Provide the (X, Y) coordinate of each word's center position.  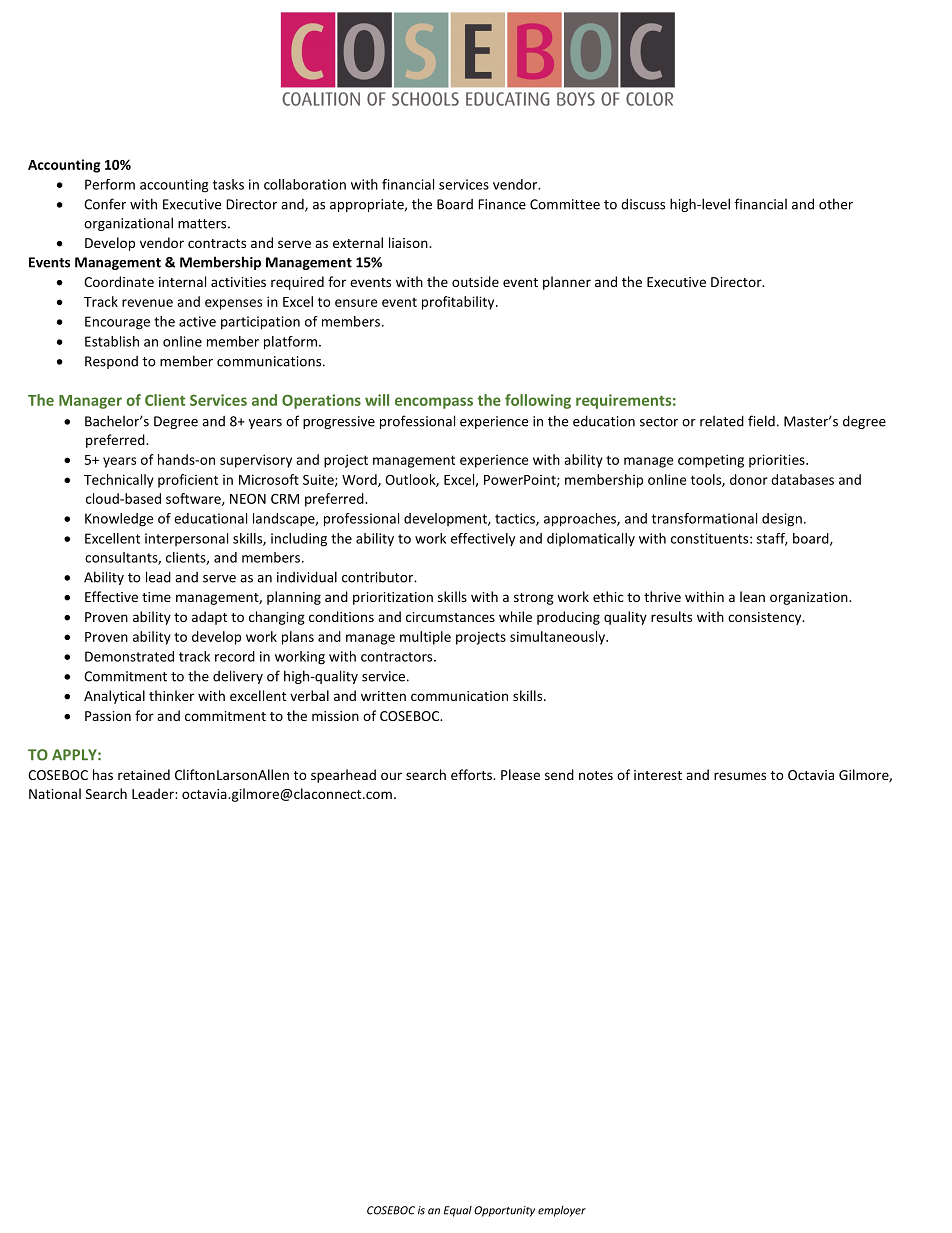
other (836, 204)
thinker (171, 695)
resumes (740, 776)
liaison (409, 242)
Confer (105, 204)
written (383, 696)
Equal (458, 1211)
